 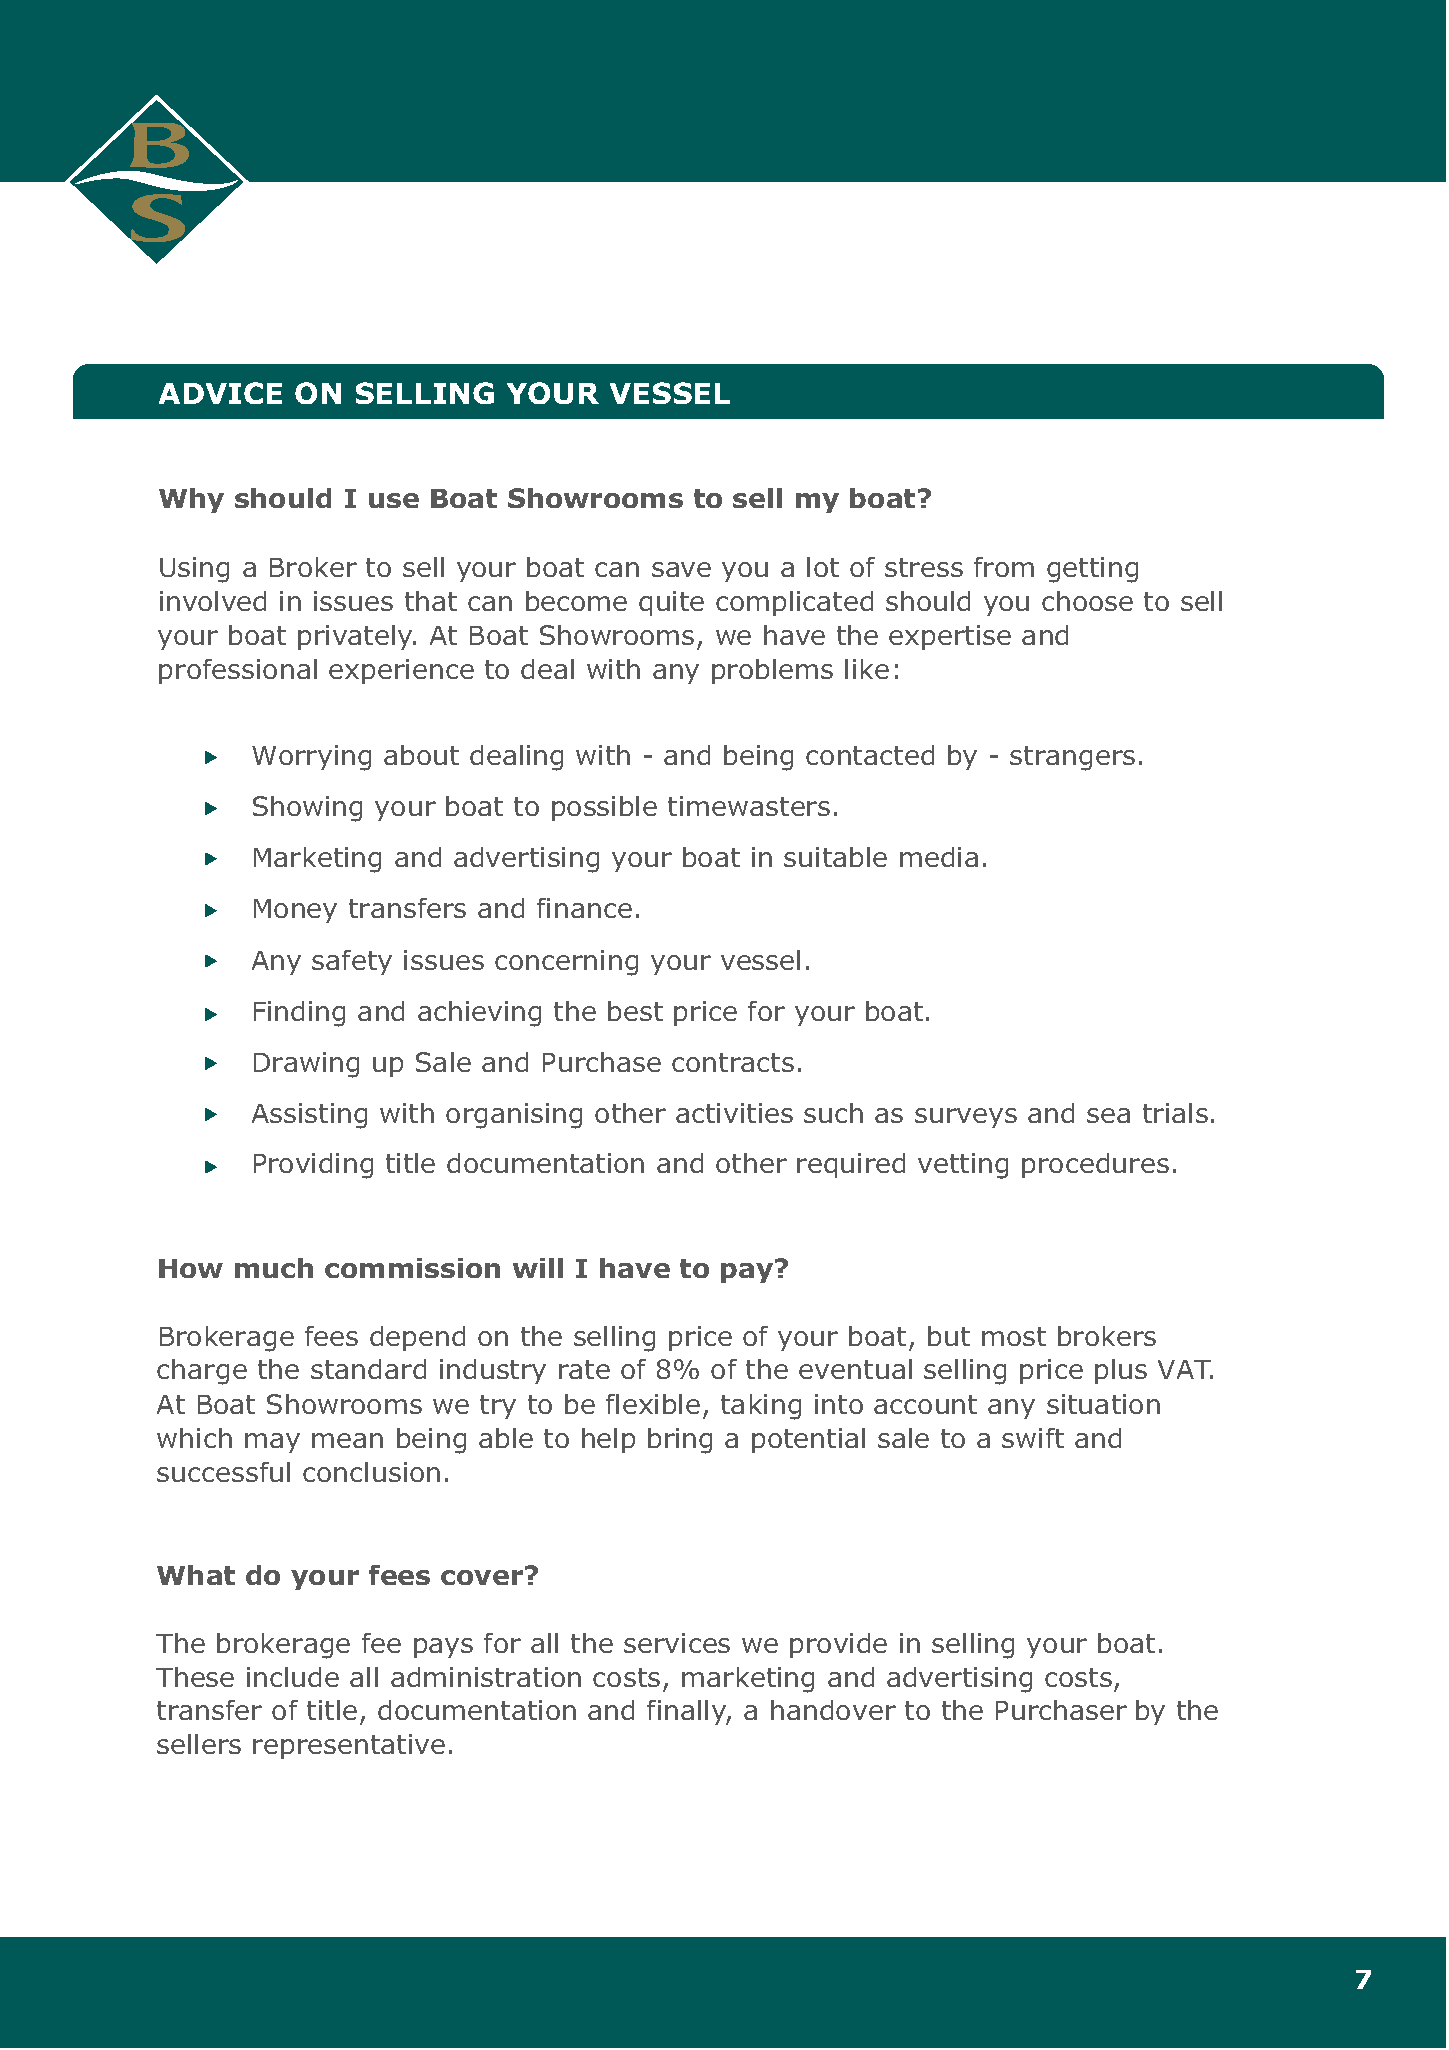 What do you see at coordinates (1004, 567) in the image?
I see `from` at bounding box center [1004, 567].
